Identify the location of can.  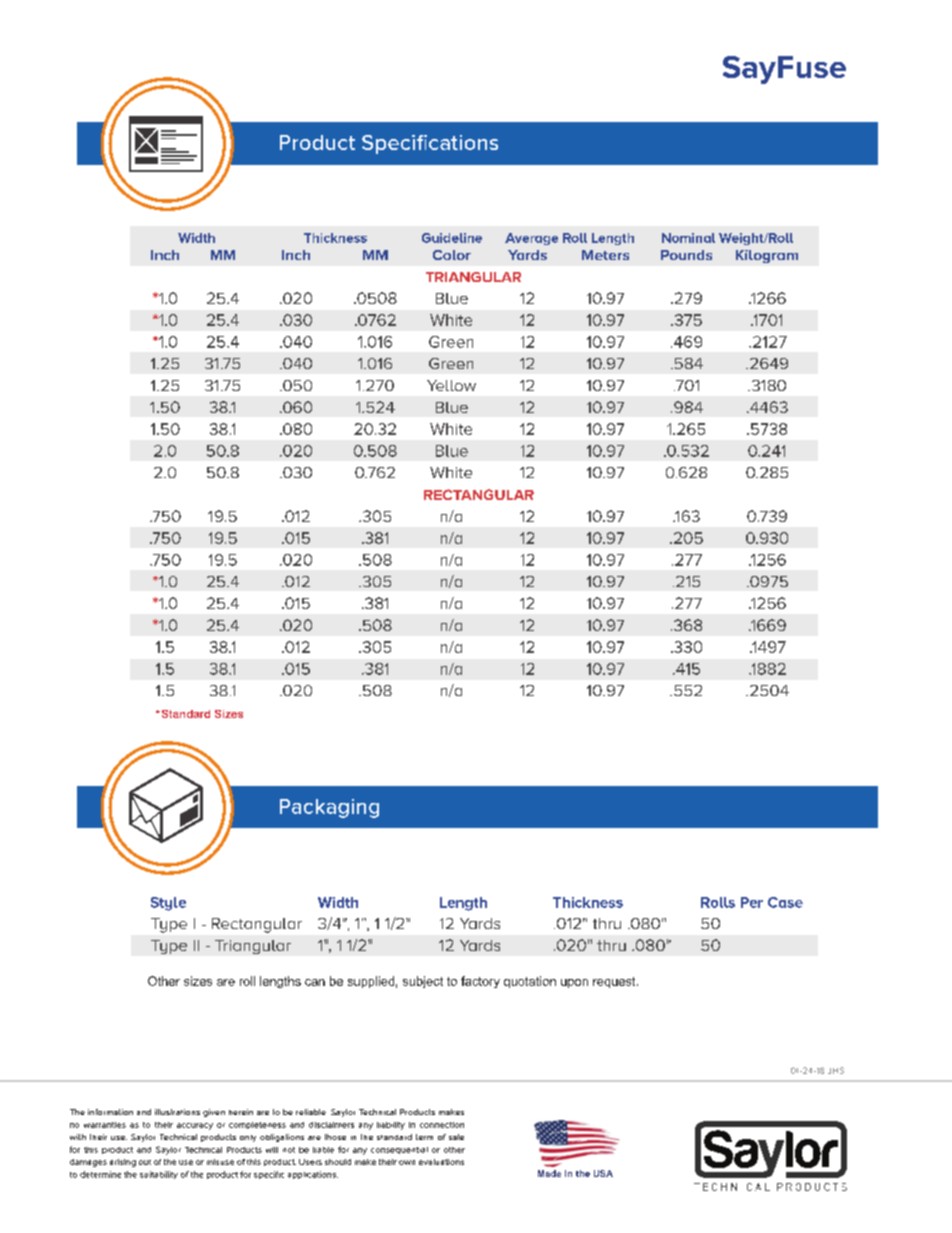
(315, 982).
